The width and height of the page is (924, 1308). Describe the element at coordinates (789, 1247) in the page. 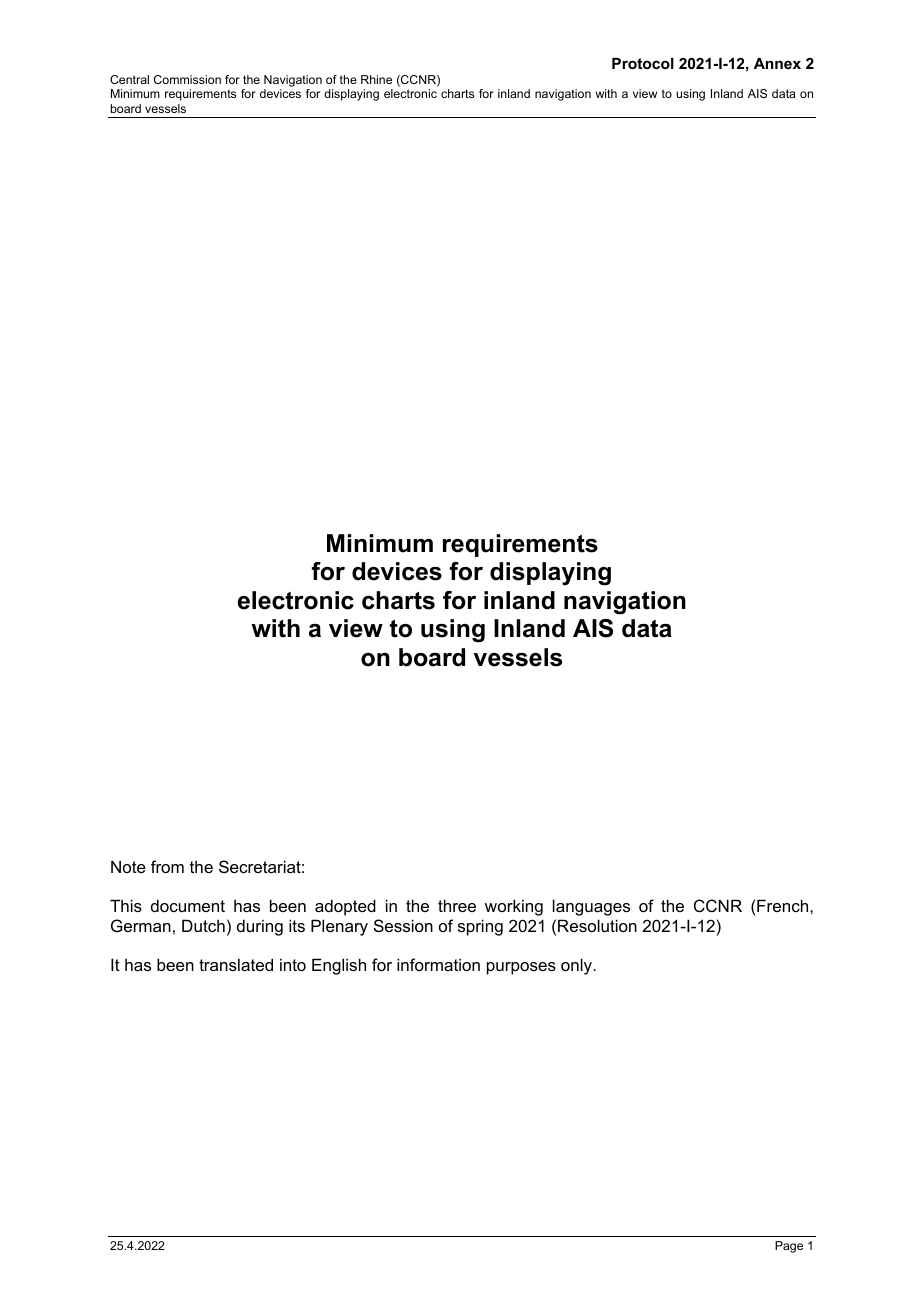

I see `Page` at that location.
